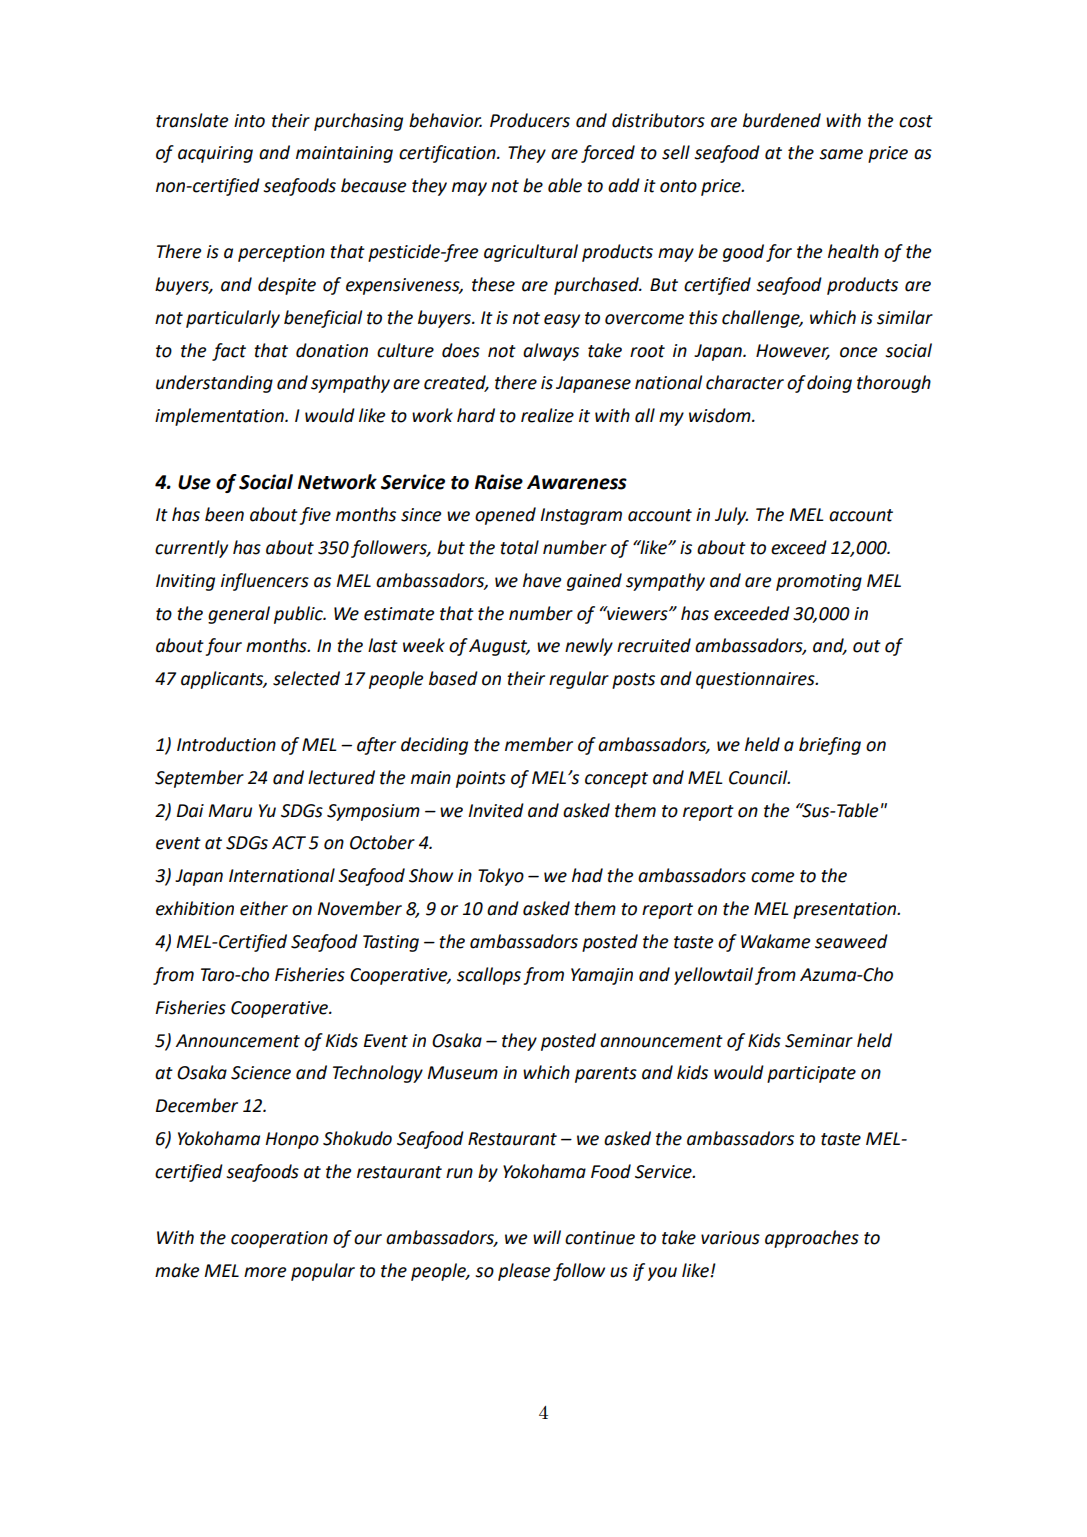  I want to click on implementation, so click(220, 417).
